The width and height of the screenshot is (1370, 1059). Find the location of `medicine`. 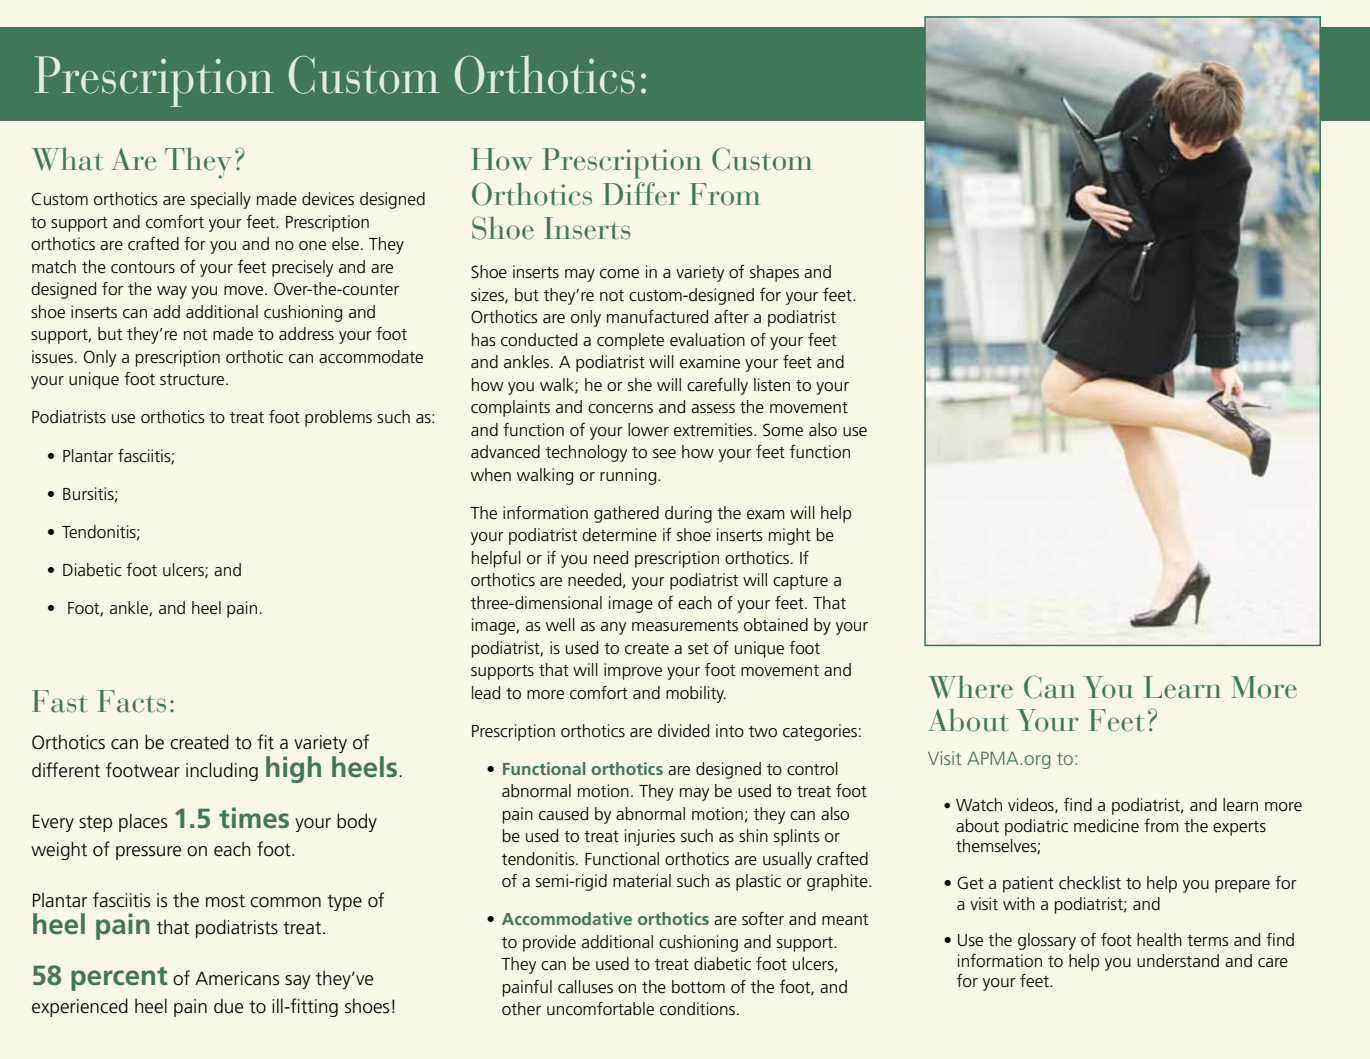

medicine is located at coordinates (1106, 826).
